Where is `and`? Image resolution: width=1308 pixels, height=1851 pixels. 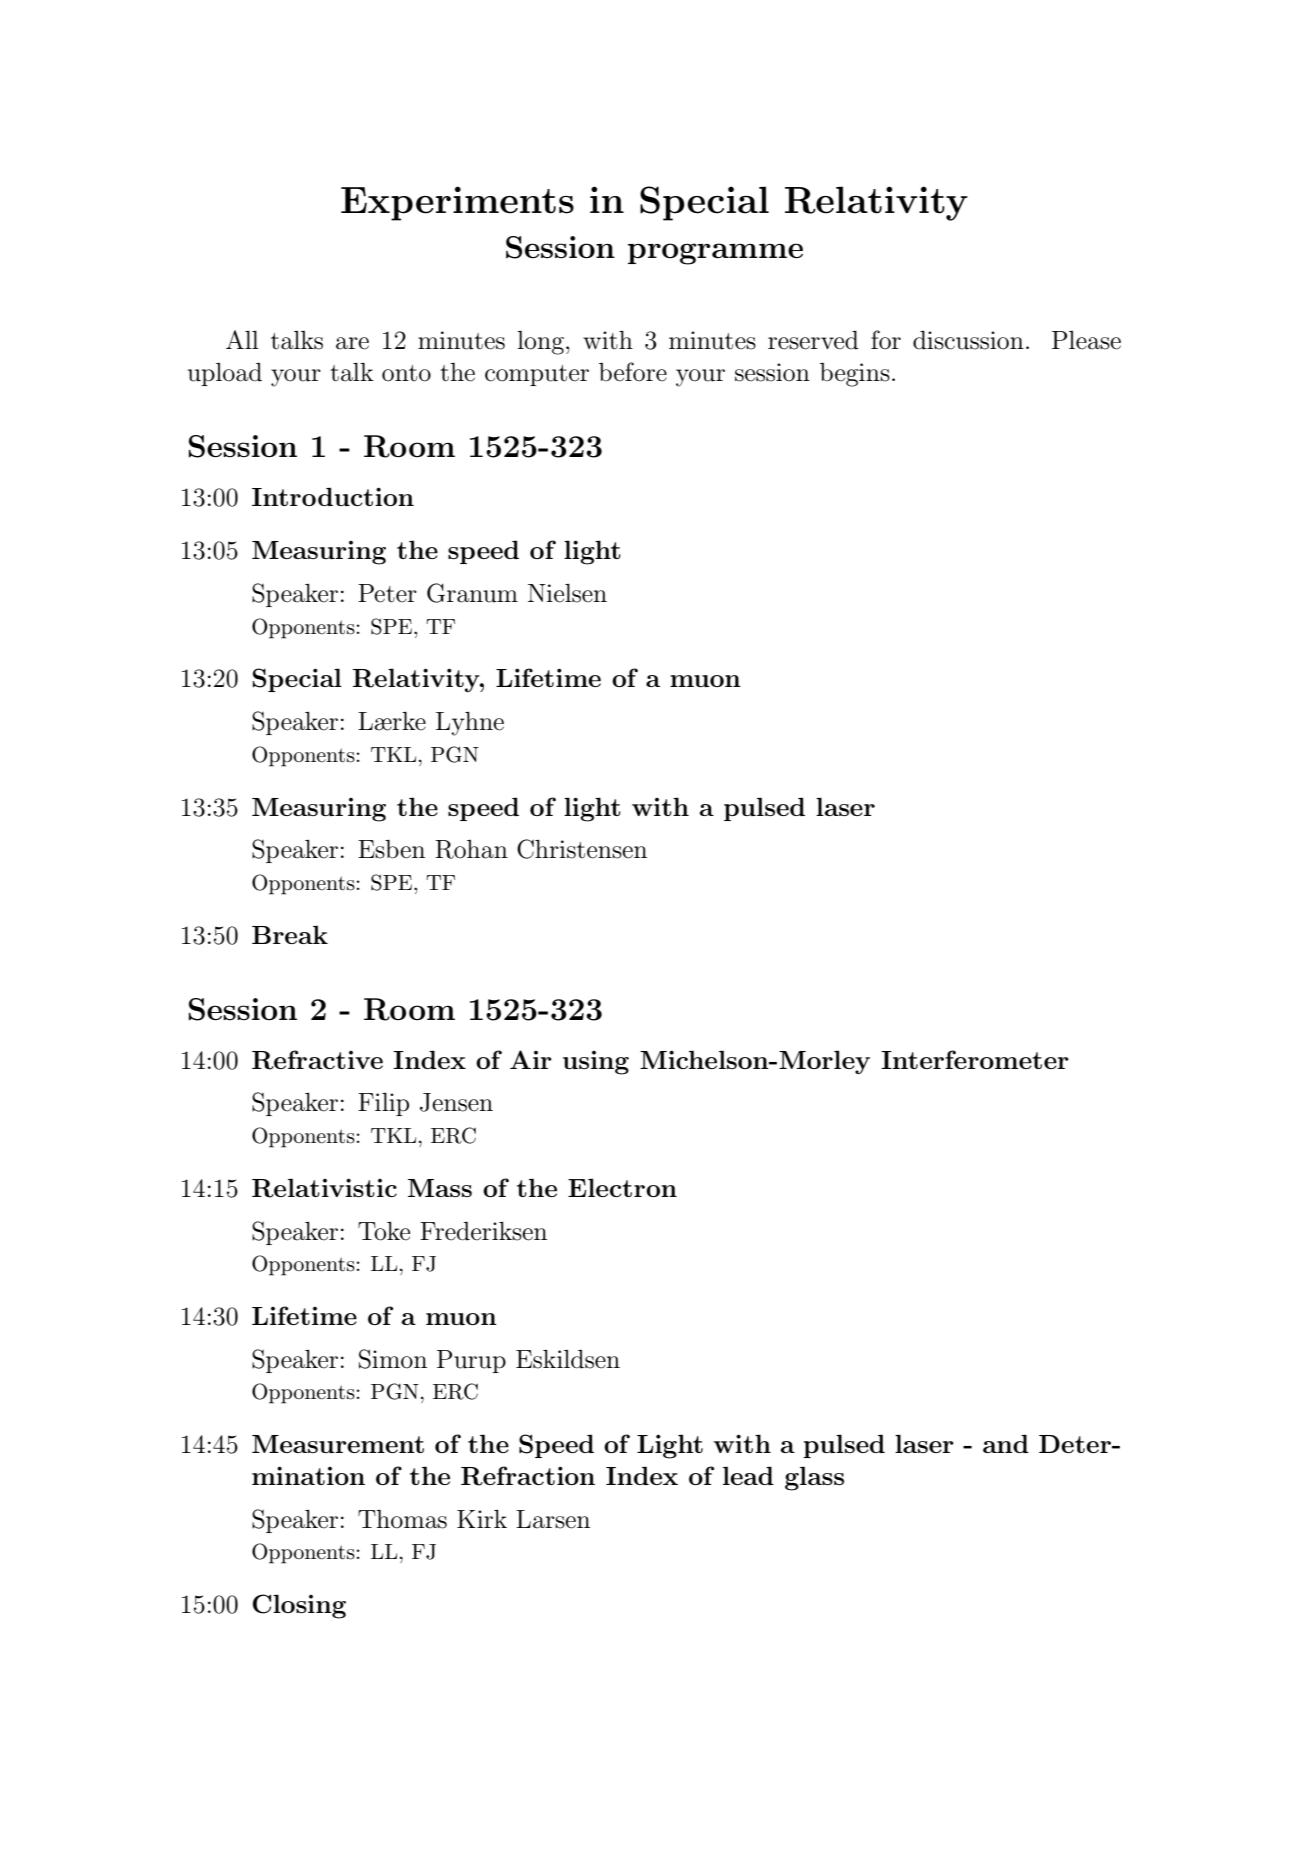
and is located at coordinates (1006, 1443).
